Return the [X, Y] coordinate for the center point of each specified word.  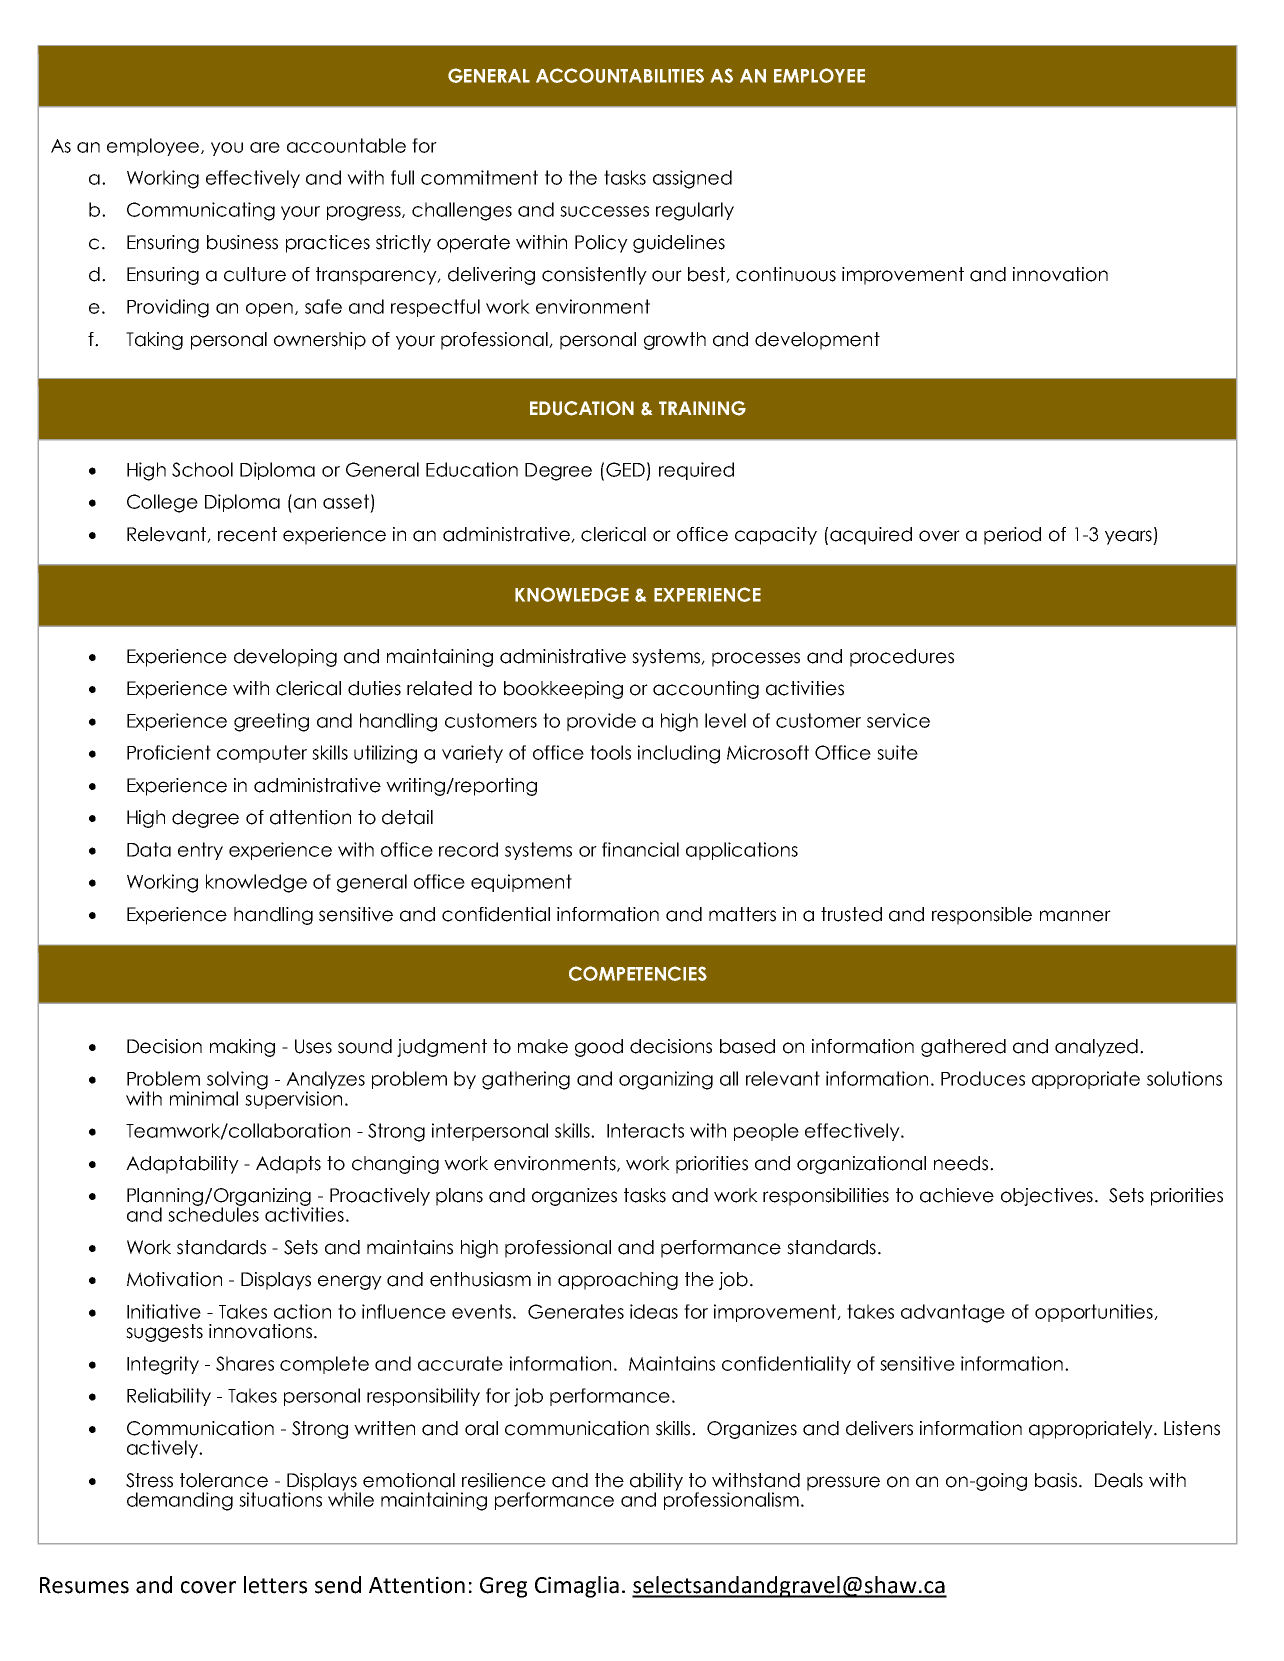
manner [1075, 916]
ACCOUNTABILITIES [620, 75]
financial [640, 849]
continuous [786, 274]
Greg [503, 1587]
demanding [180, 1501]
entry [200, 851]
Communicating [201, 211]
